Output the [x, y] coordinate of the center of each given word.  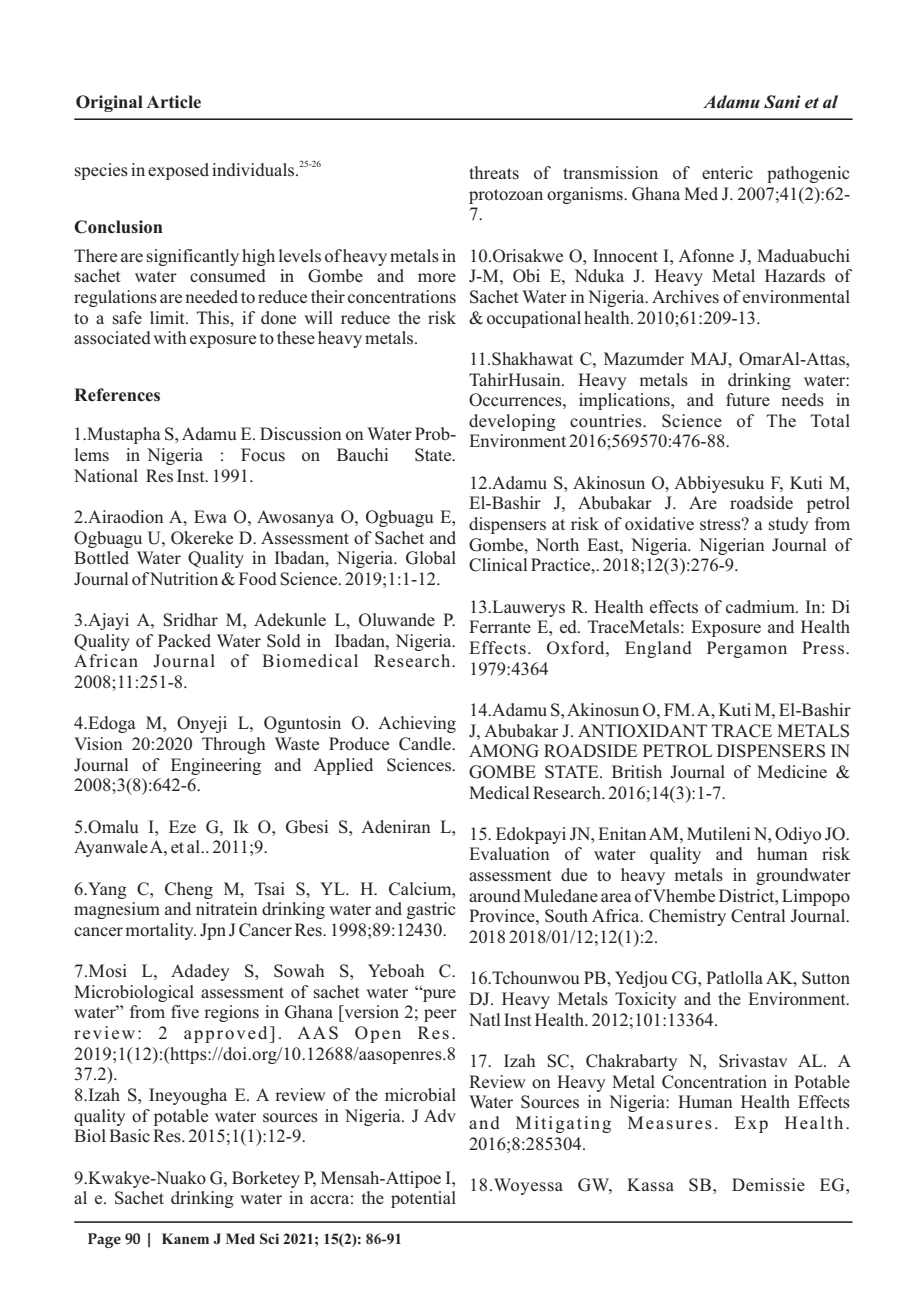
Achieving [417, 724]
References [117, 395]
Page [104, 1240]
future [748, 399]
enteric [727, 172]
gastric [431, 910]
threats [494, 173]
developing [512, 422]
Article [173, 102]
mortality [160, 931]
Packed [184, 640]
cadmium [761, 606]
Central [758, 916]
